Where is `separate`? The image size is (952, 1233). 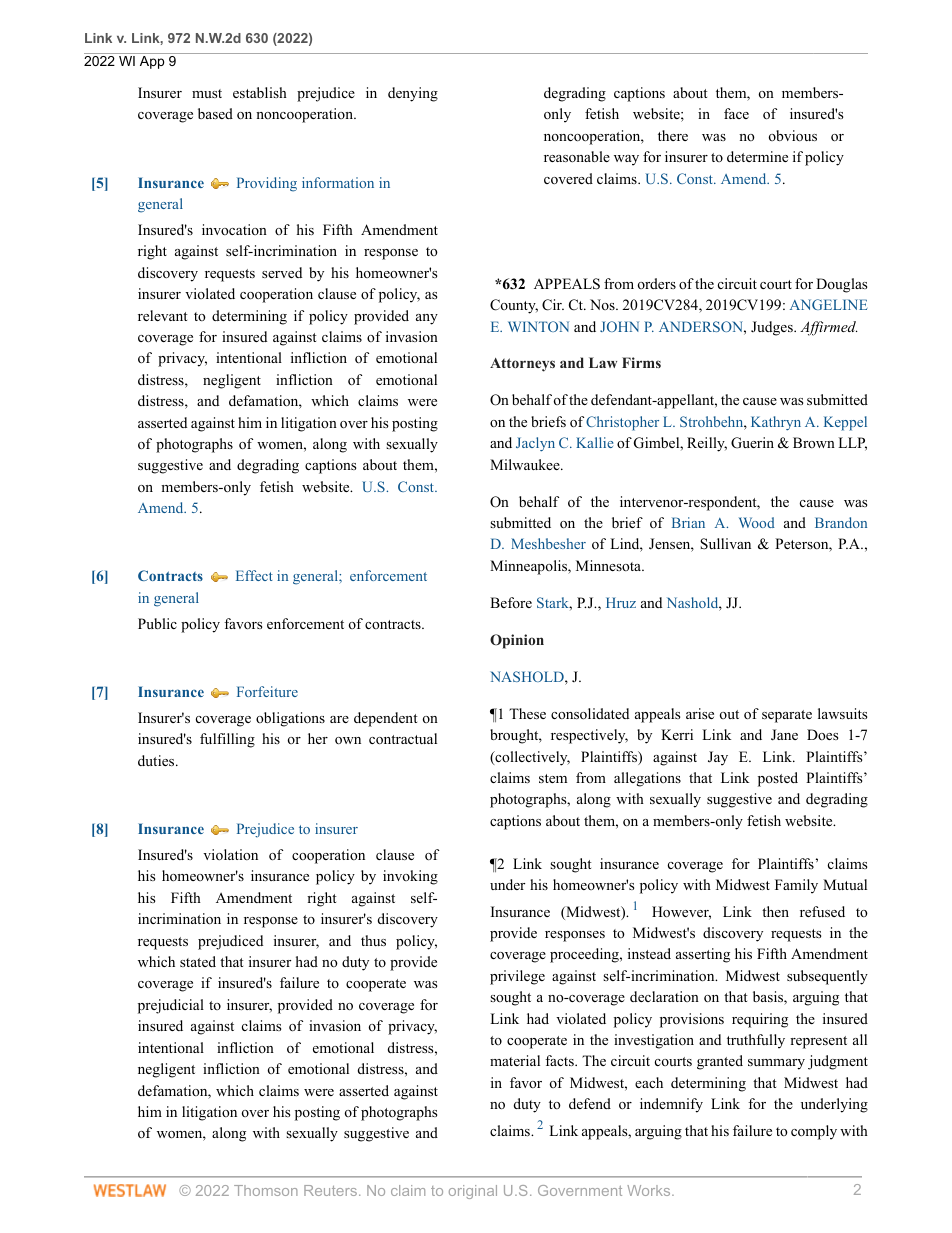
separate is located at coordinates (787, 716).
